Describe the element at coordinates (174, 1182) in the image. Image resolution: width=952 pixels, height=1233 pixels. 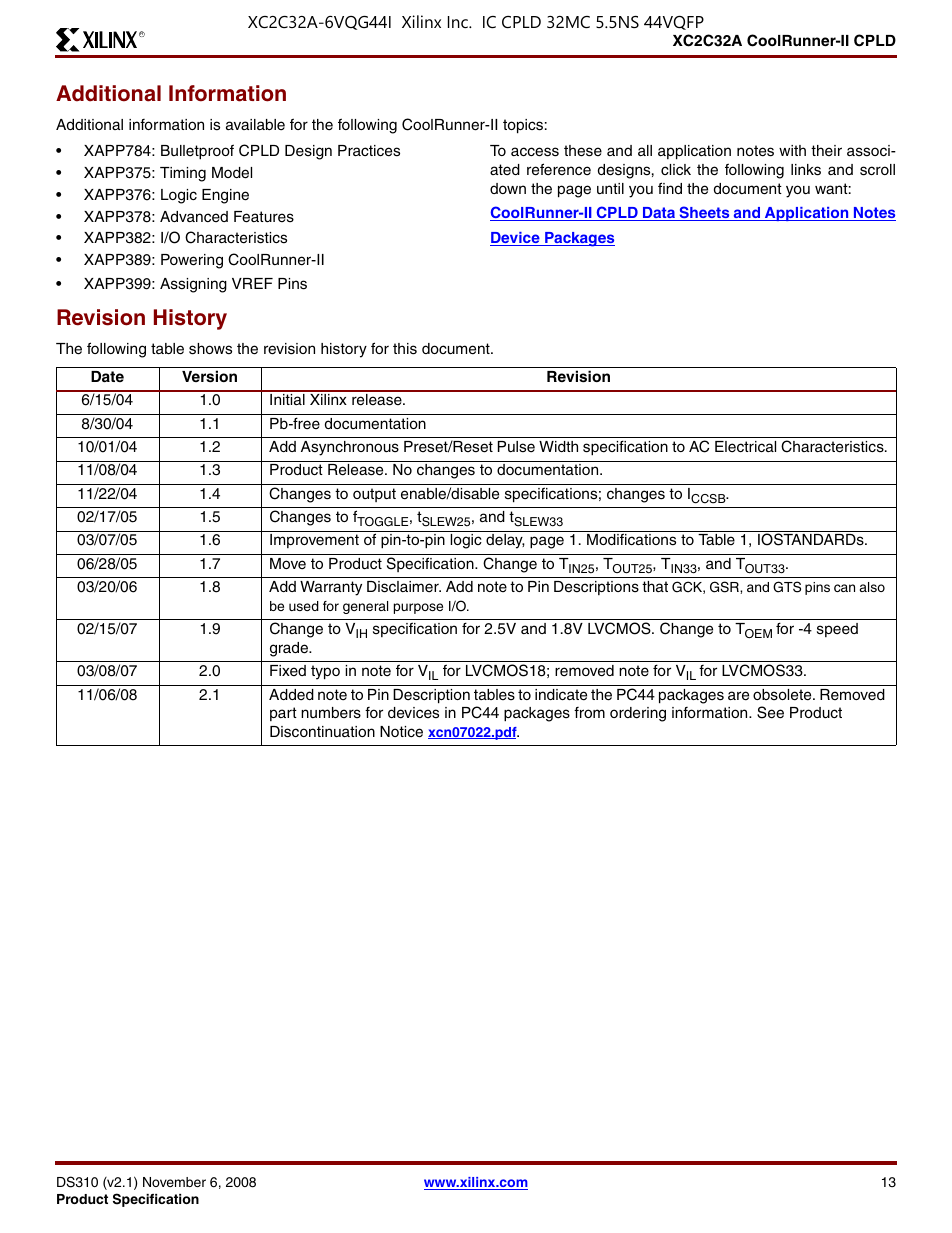
I see `November` at that location.
